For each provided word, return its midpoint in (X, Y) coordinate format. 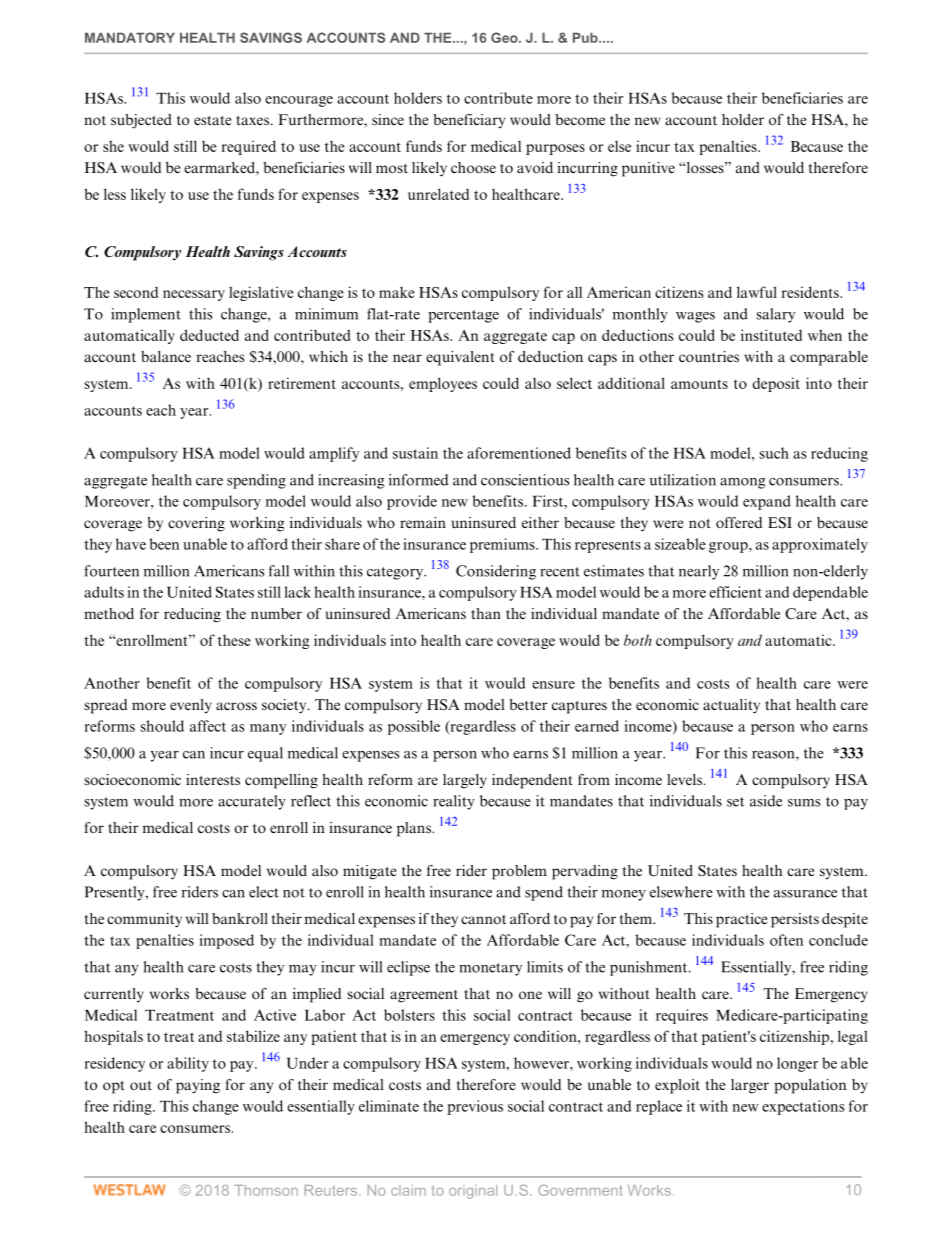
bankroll (240, 919)
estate (212, 120)
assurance (805, 894)
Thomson (266, 1190)
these (234, 640)
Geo (505, 37)
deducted (209, 335)
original (473, 1192)
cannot (483, 919)
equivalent (460, 358)
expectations (803, 1107)
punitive (648, 169)
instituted (771, 335)
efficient (735, 592)
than (486, 613)
